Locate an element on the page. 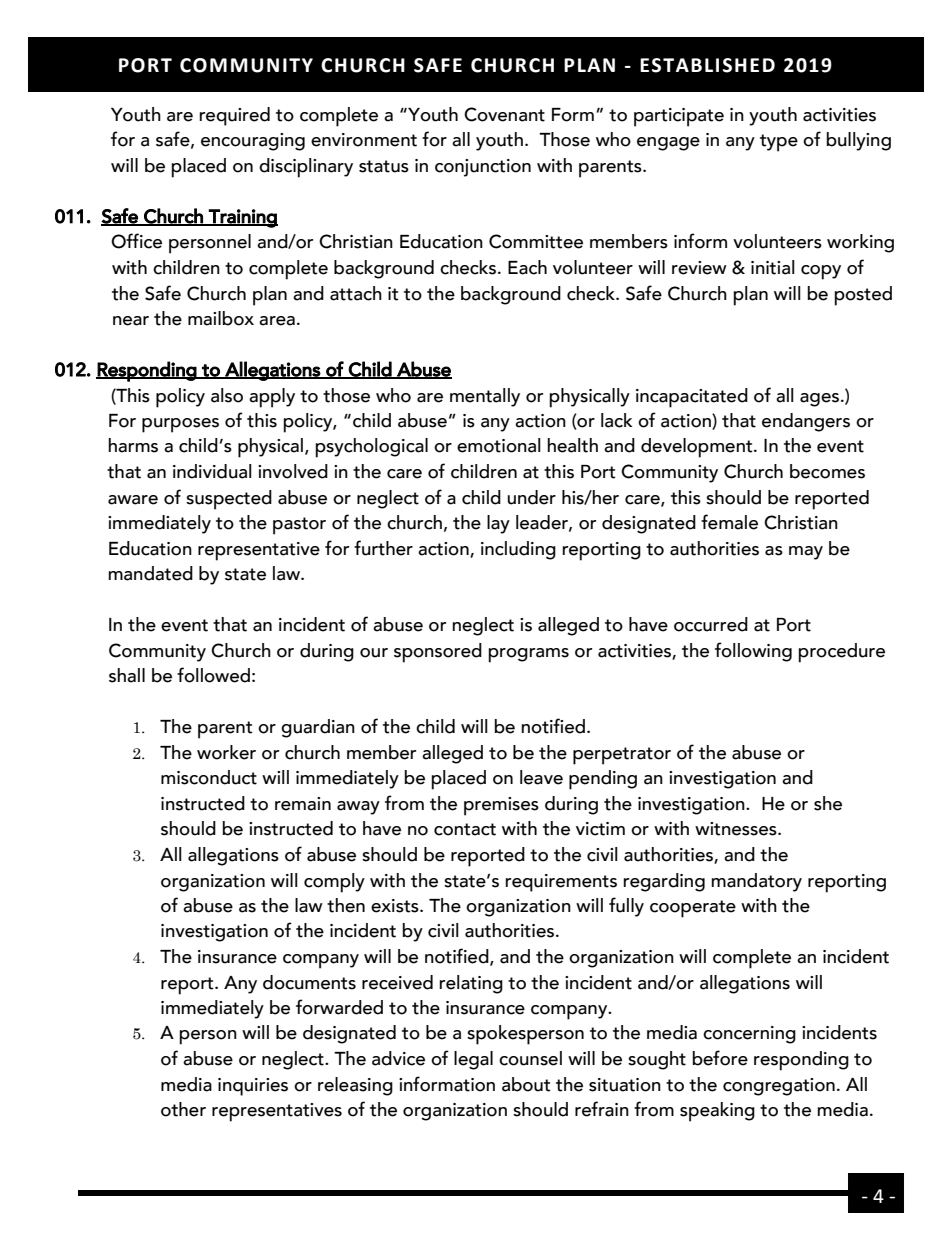  about is located at coordinates (526, 1084).
